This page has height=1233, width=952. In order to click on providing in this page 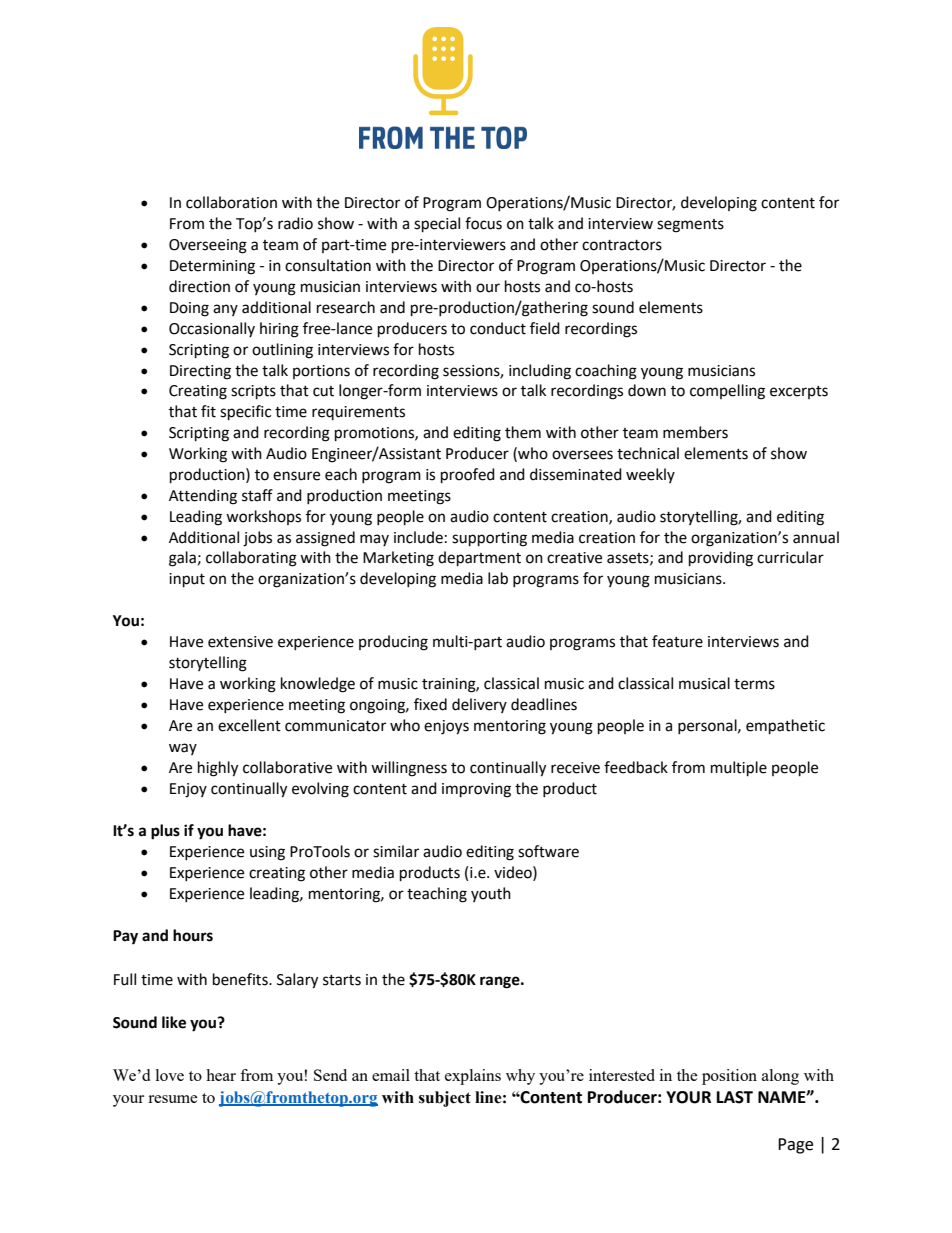, I will do `click(721, 559)`.
